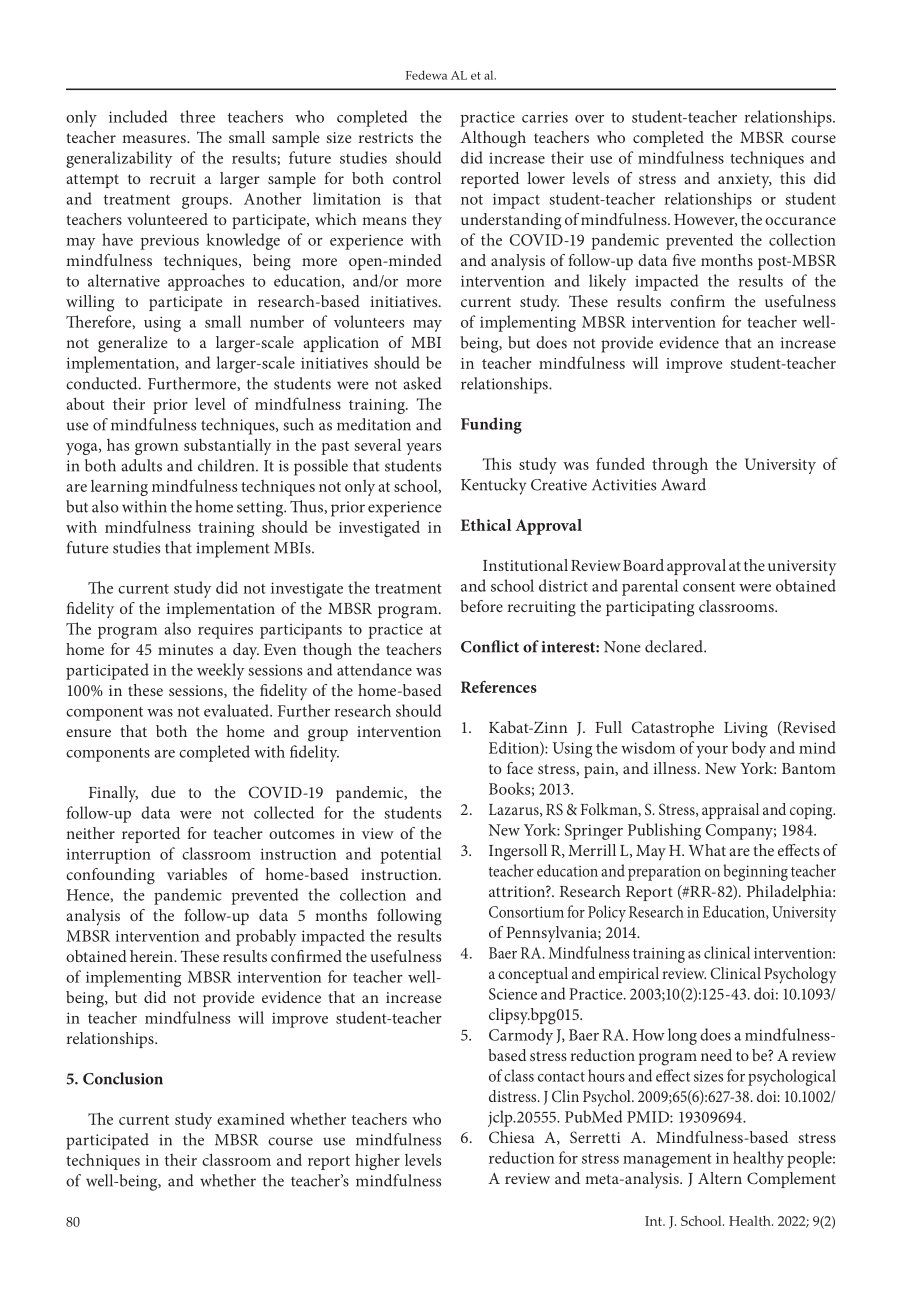 The height and width of the image is (1308, 924). Describe the element at coordinates (745, 181) in the image. I see `anxiety` at that location.
